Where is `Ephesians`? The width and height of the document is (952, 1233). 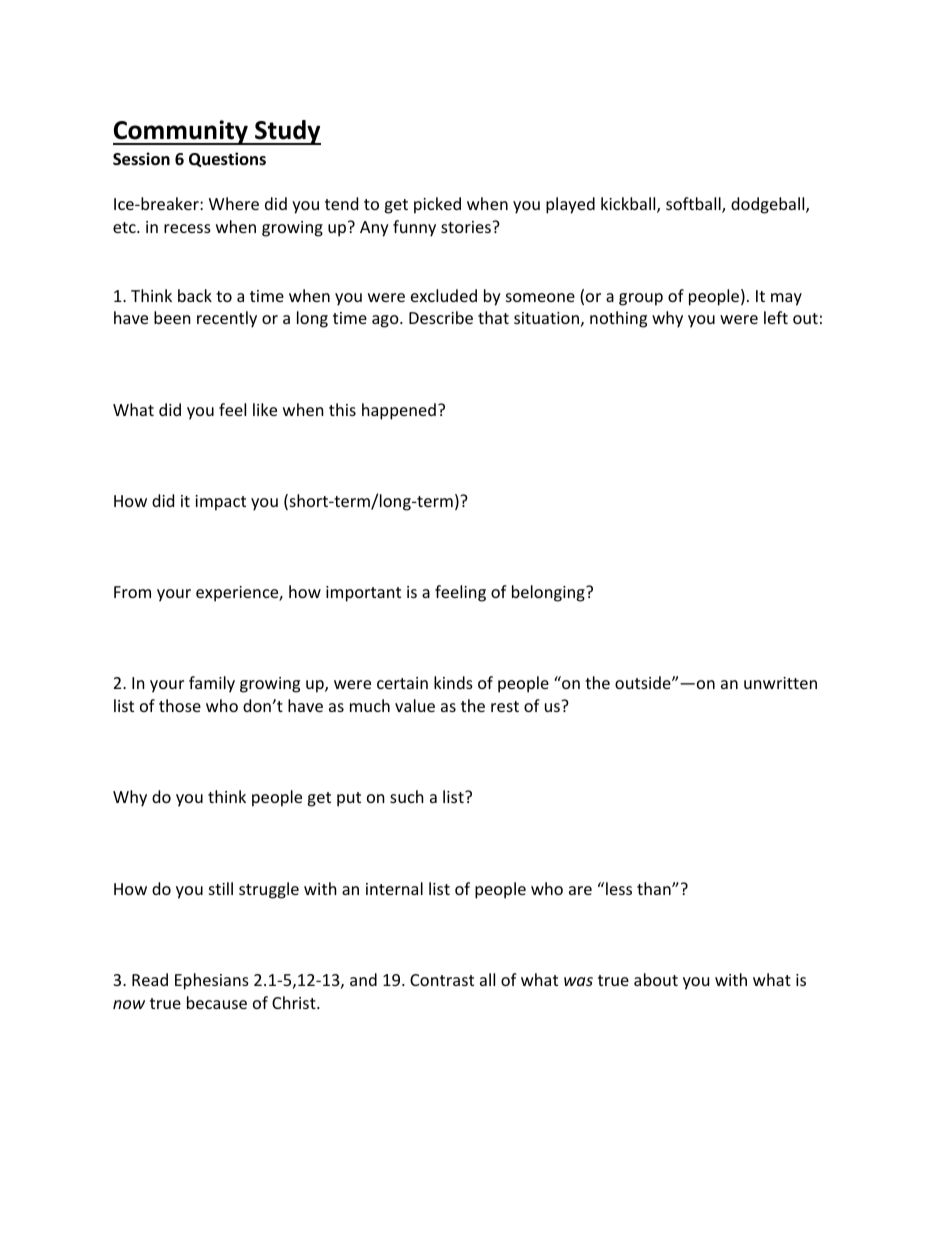 Ephesians is located at coordinates (212, 981).
